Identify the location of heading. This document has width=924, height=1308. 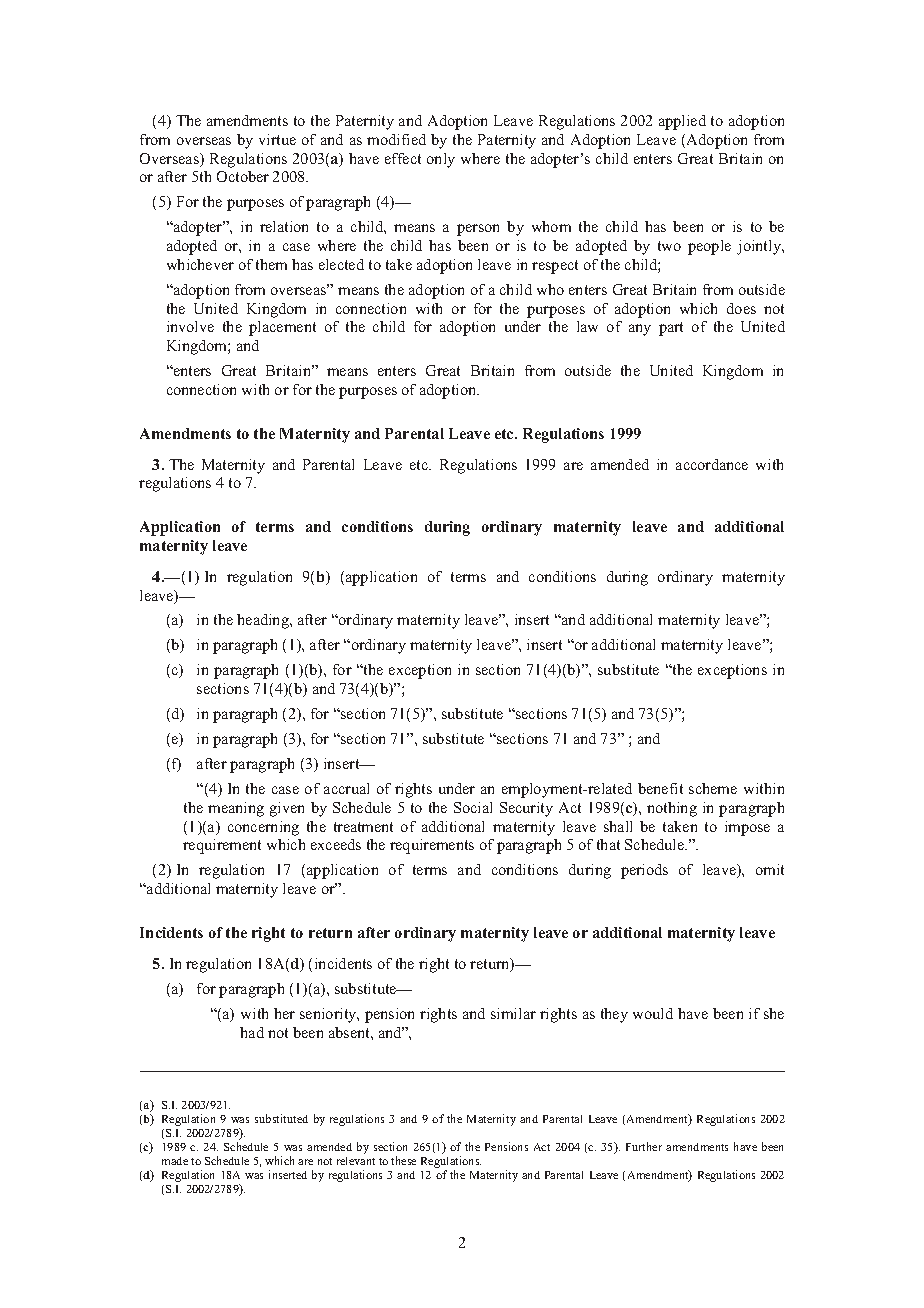
(264, 621).
